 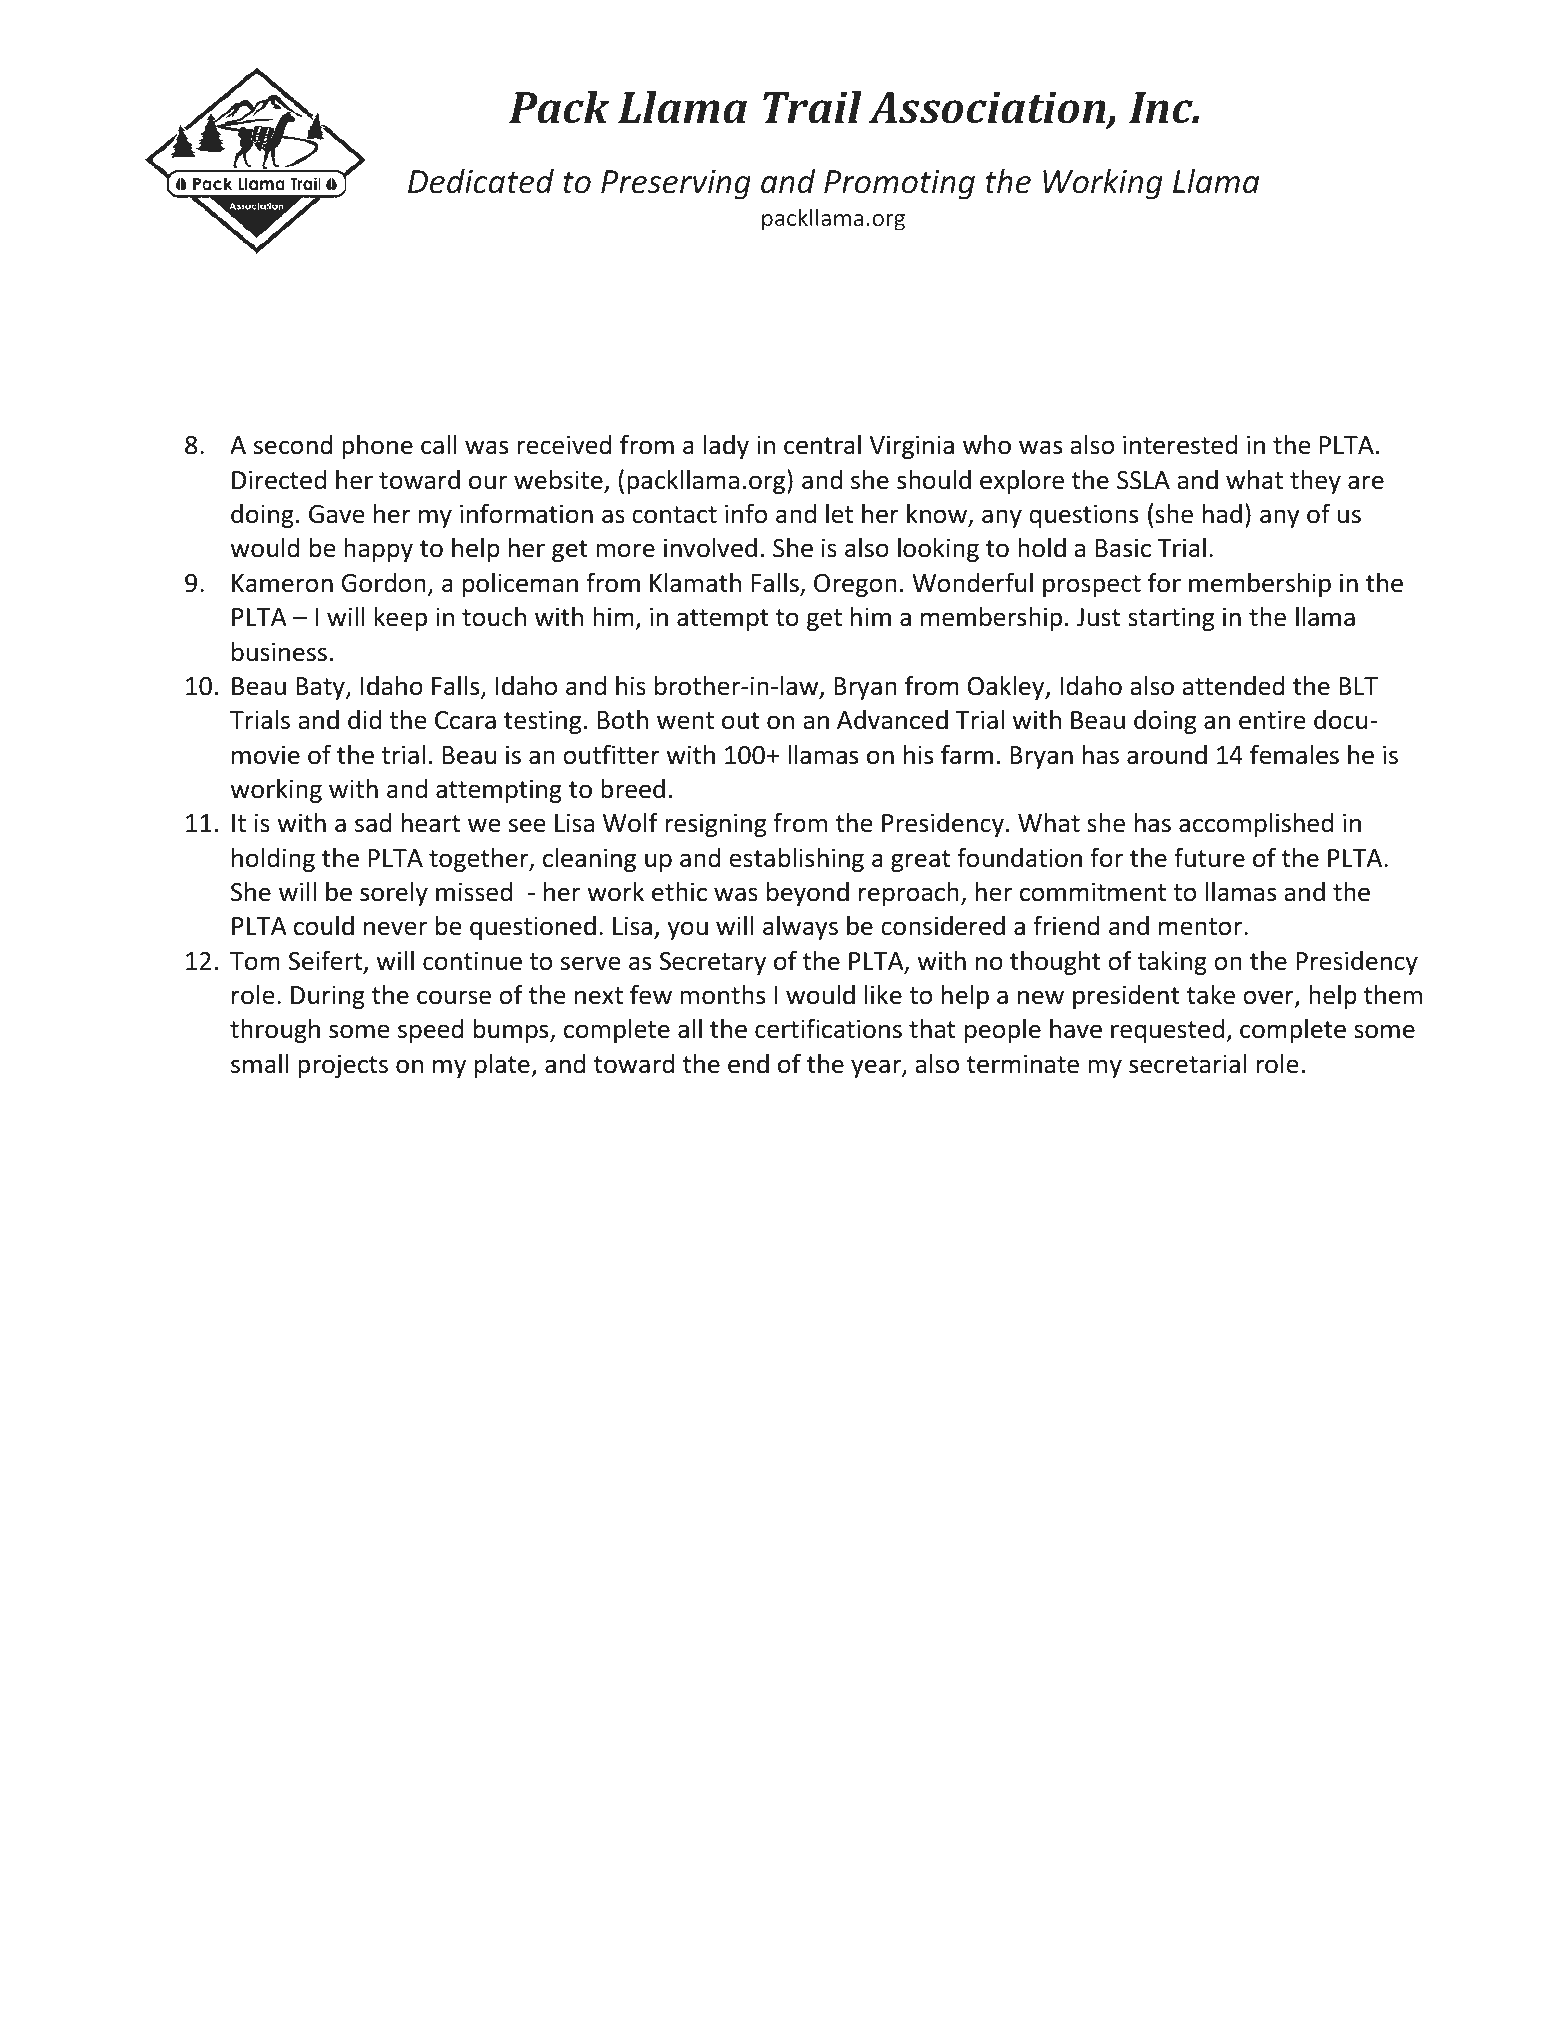 I want to click on Gordon, so click(x=383, y=583).
